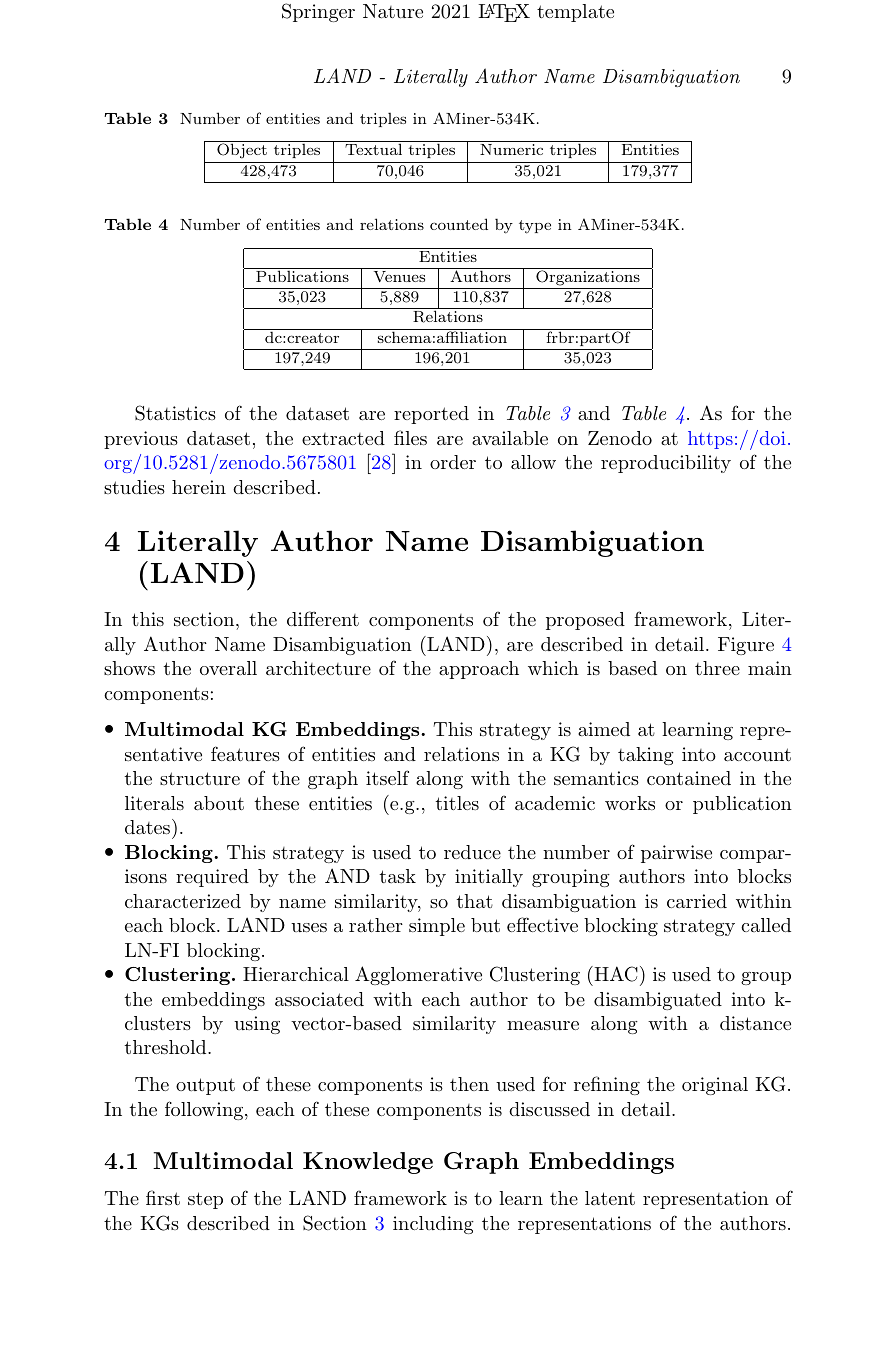 The height and width of the page is (1359, 896). Describe the element at coordinates (453, 462) in the page. I see `order` at that location.
